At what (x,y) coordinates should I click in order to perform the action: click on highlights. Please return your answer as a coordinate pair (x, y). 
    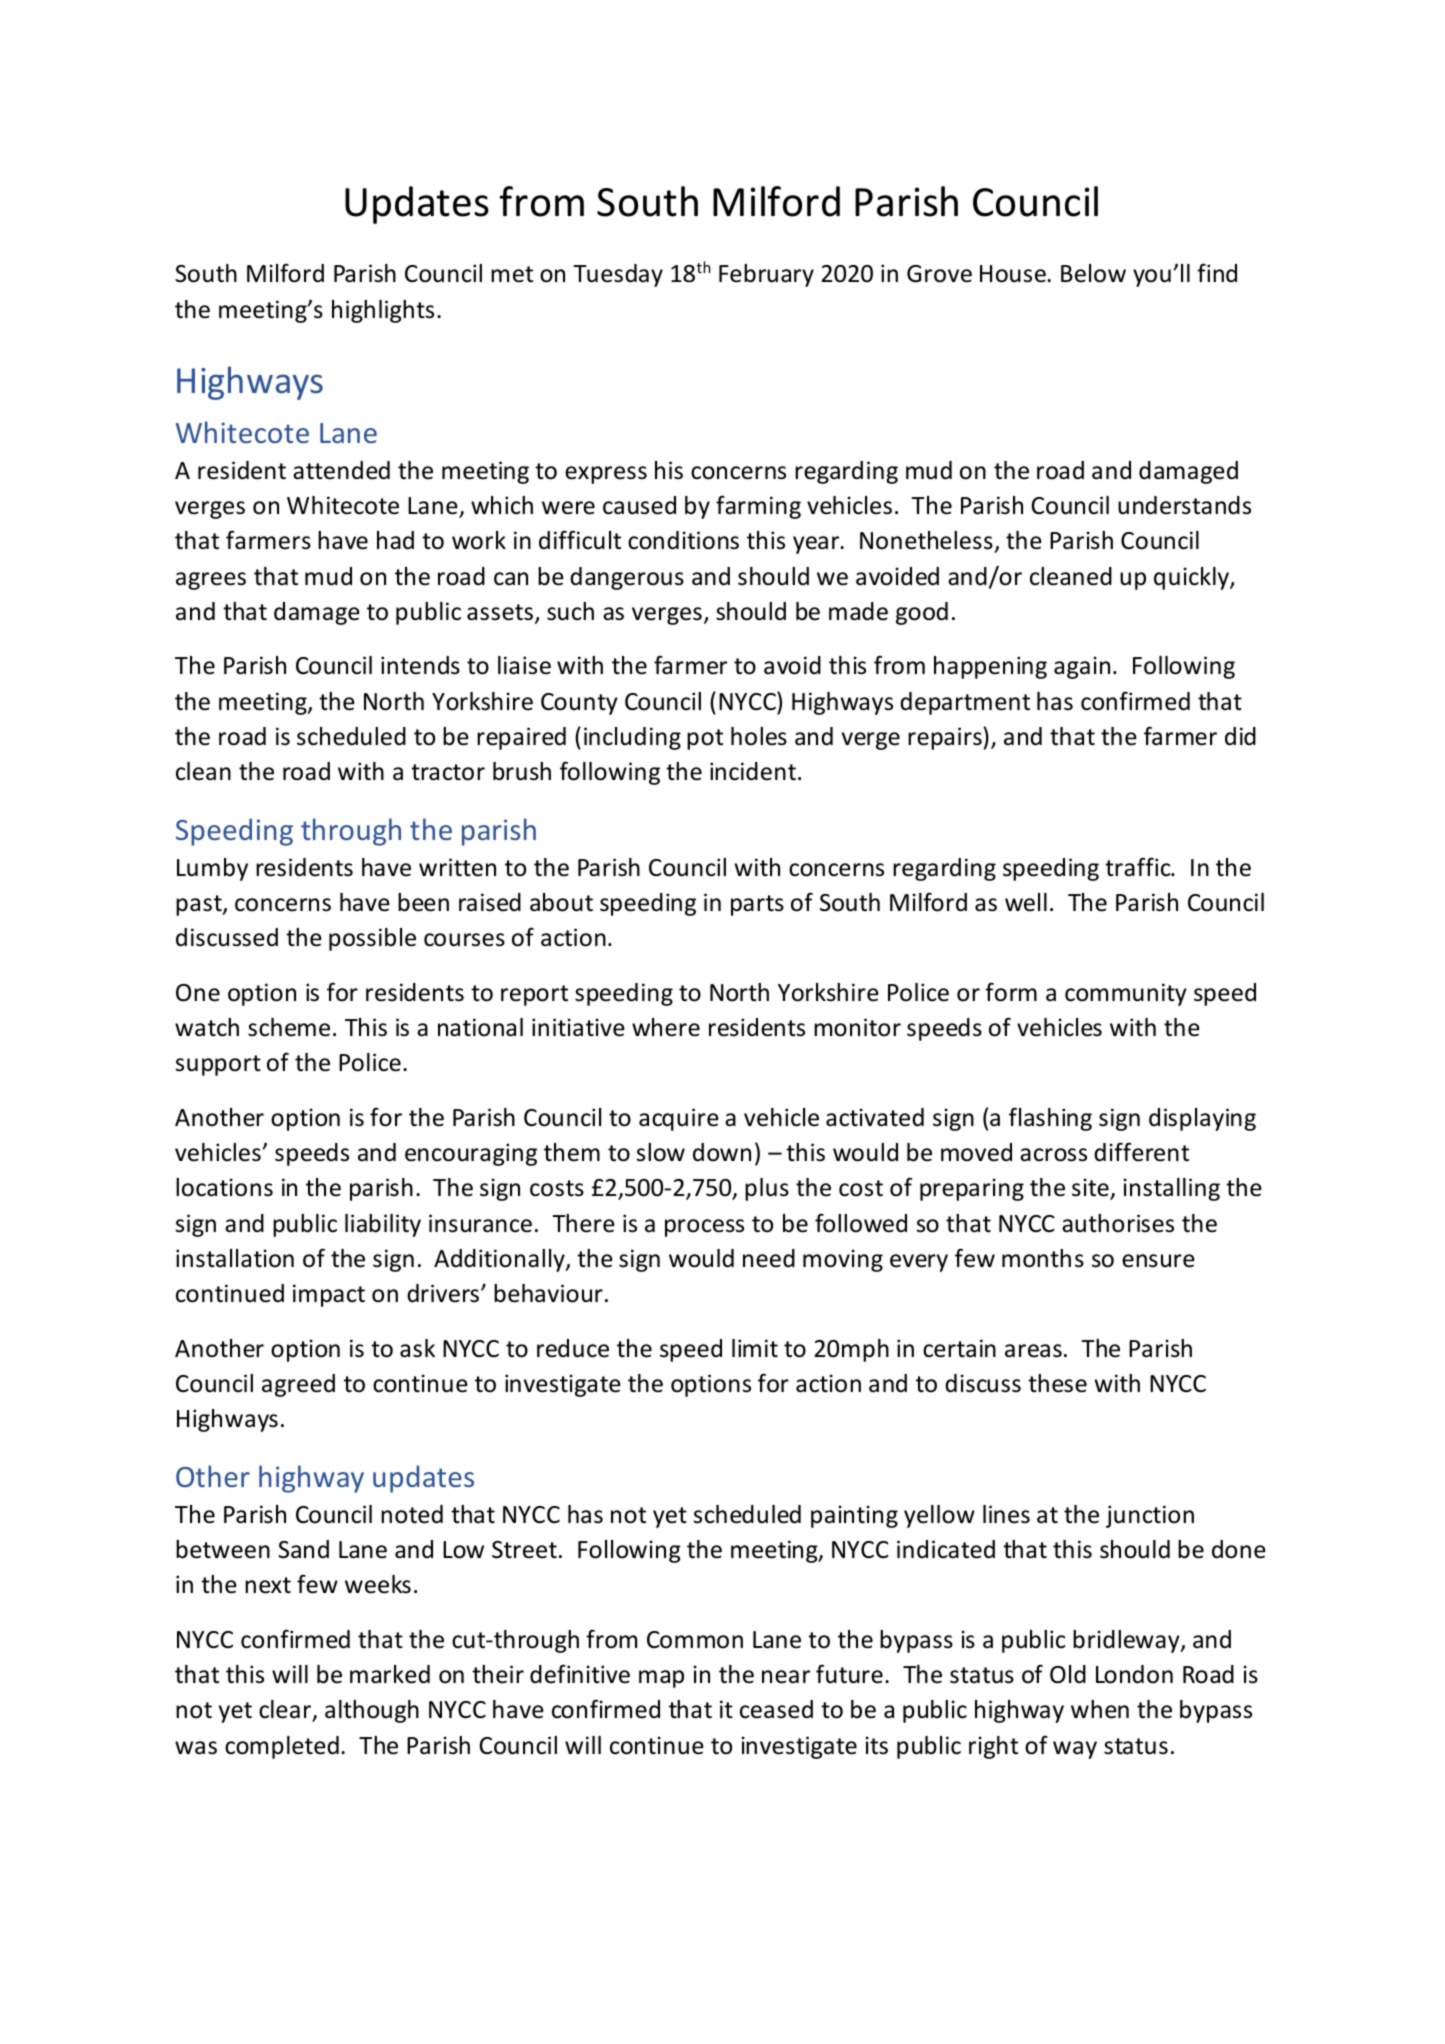
    Looking at the image, I should click on (383, 311).
